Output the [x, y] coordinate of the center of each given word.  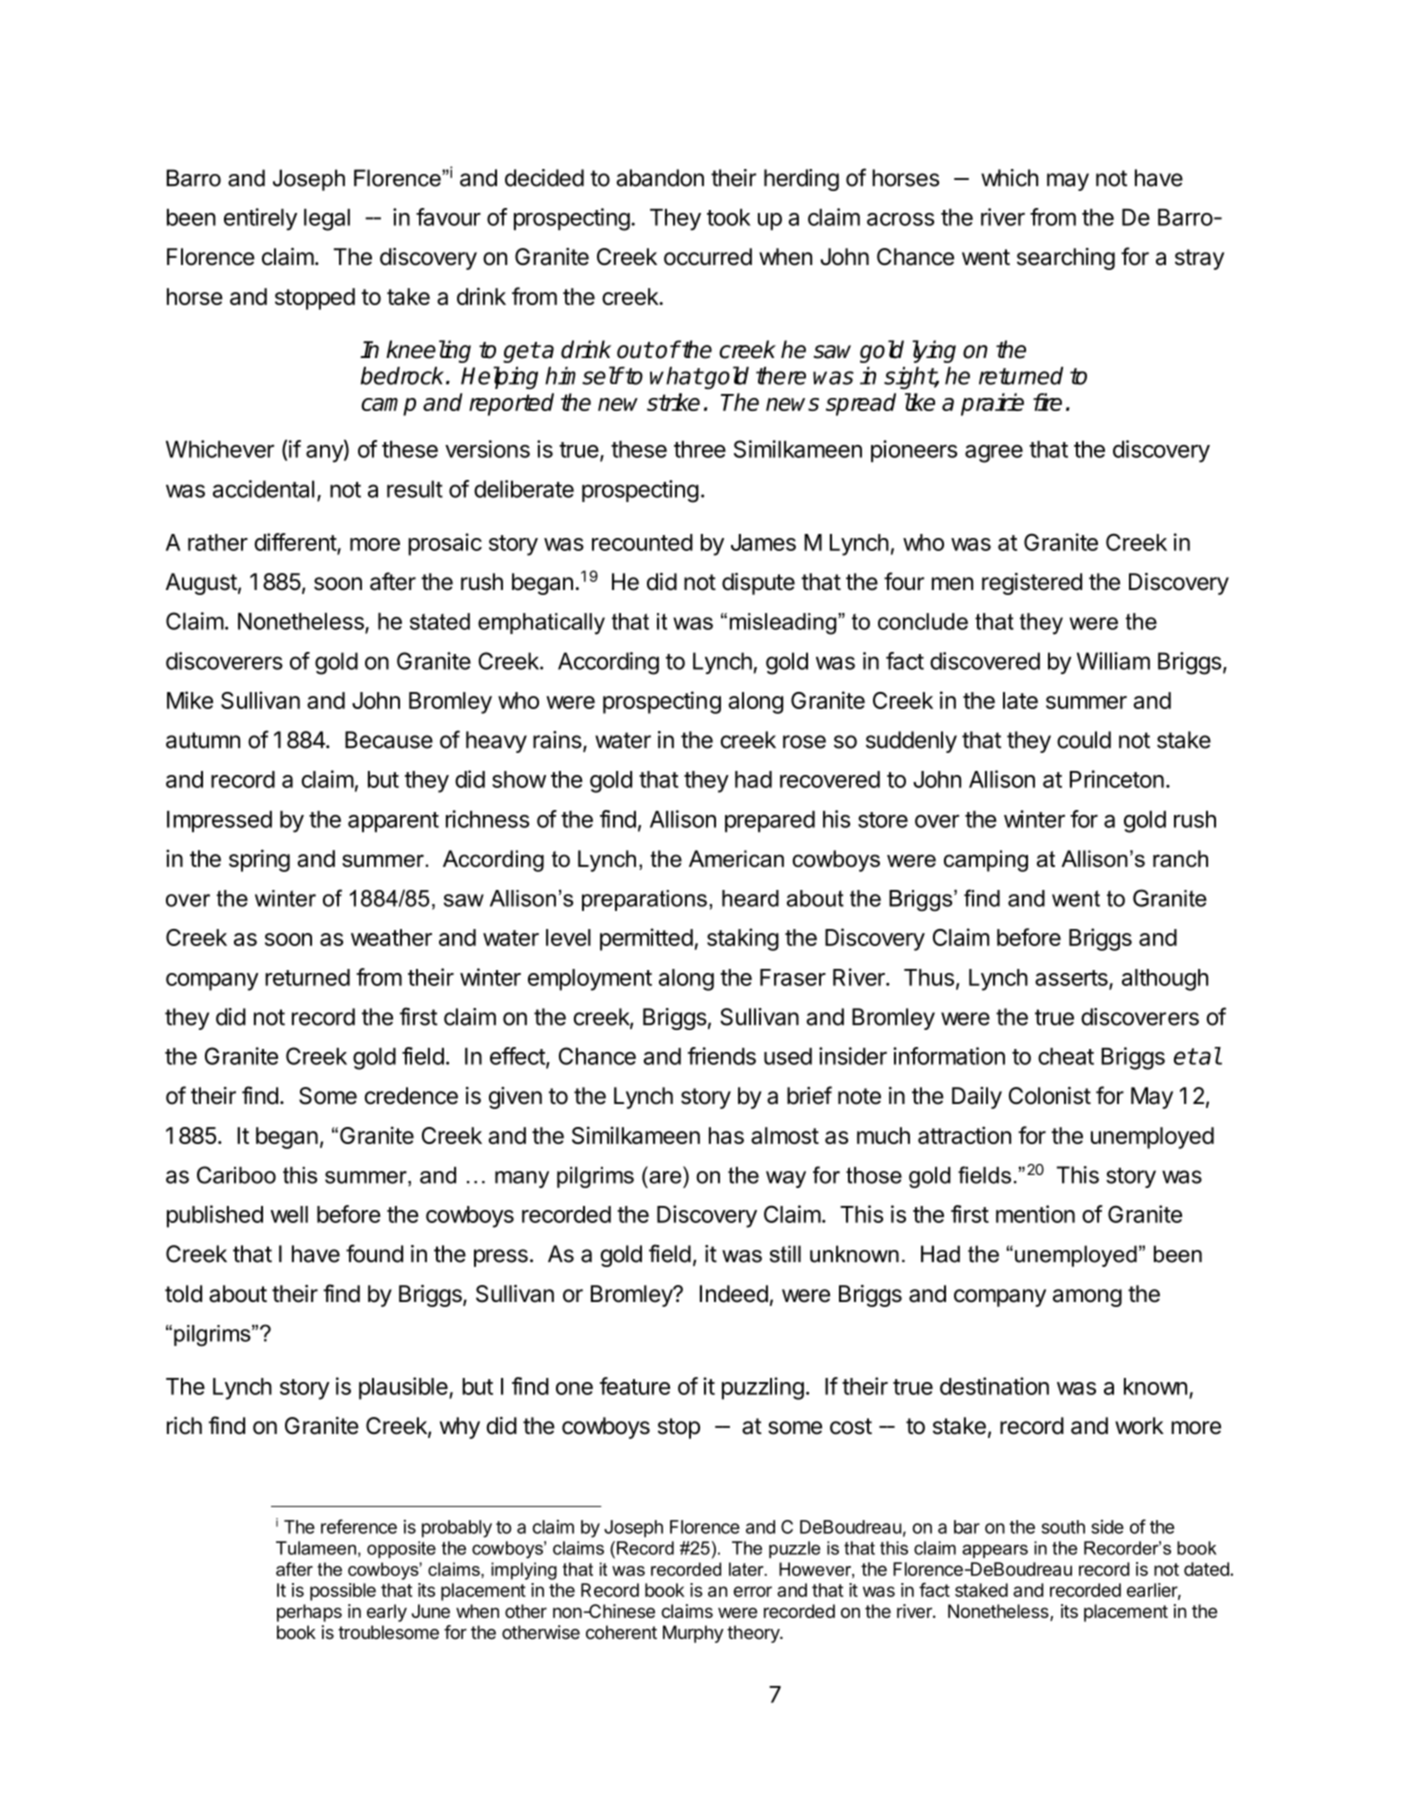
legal [327, 220]
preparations [644, 900]
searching [1066, 259]
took [729, 217]
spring [259, 860]
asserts [1072, 979]
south [1063, 1527]
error [753, 1591]
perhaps [309, 1613]
